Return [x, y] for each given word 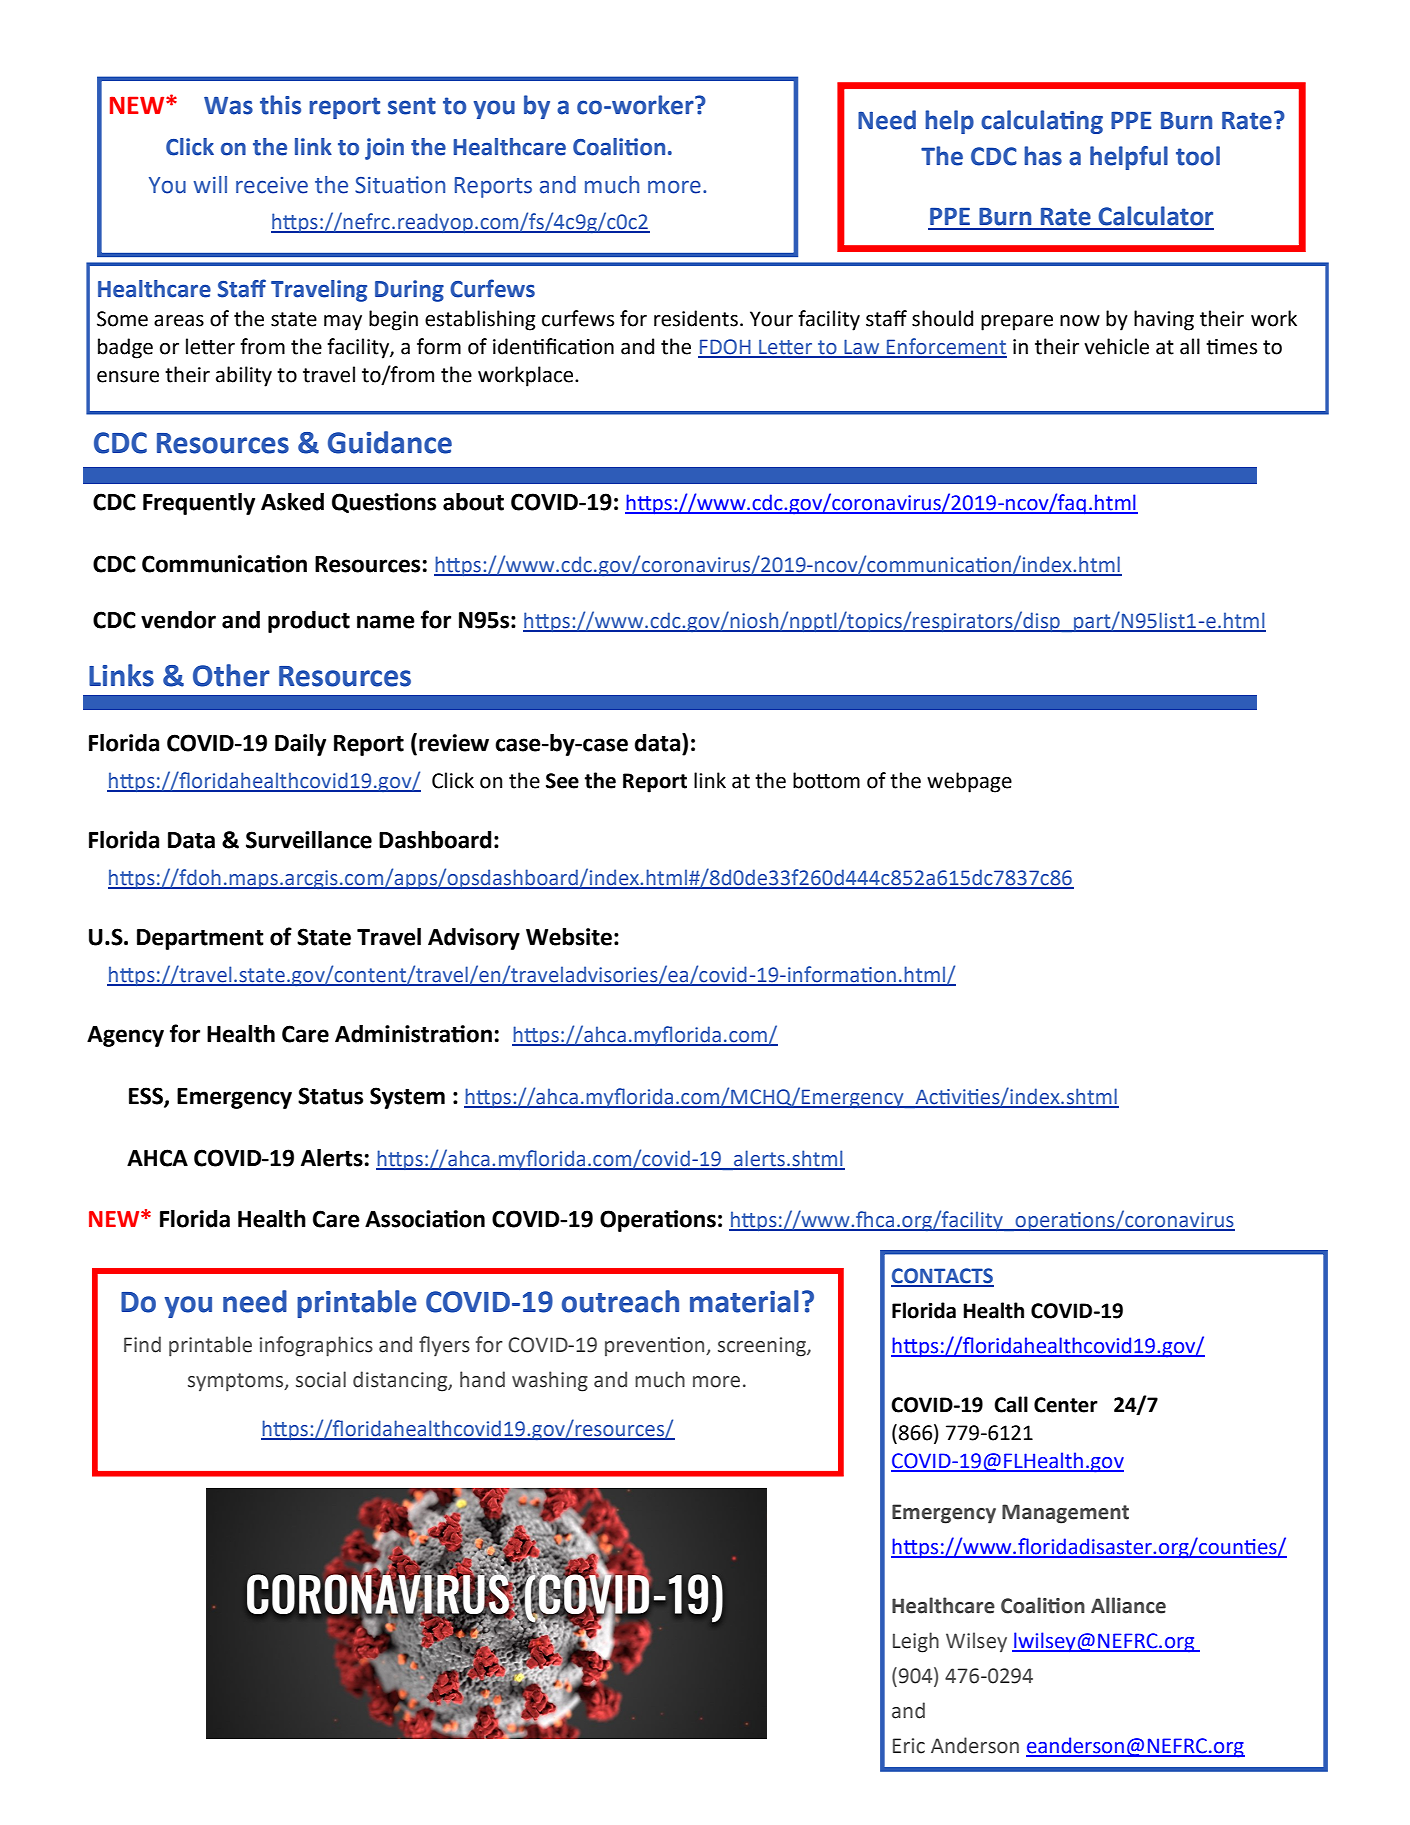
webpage [969, 782]
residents [696, 318]
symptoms [237, 1382]
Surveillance [309, 840]
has [1043, 156]
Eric [909, 1746]
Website [569, 937]
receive [272, 185]
